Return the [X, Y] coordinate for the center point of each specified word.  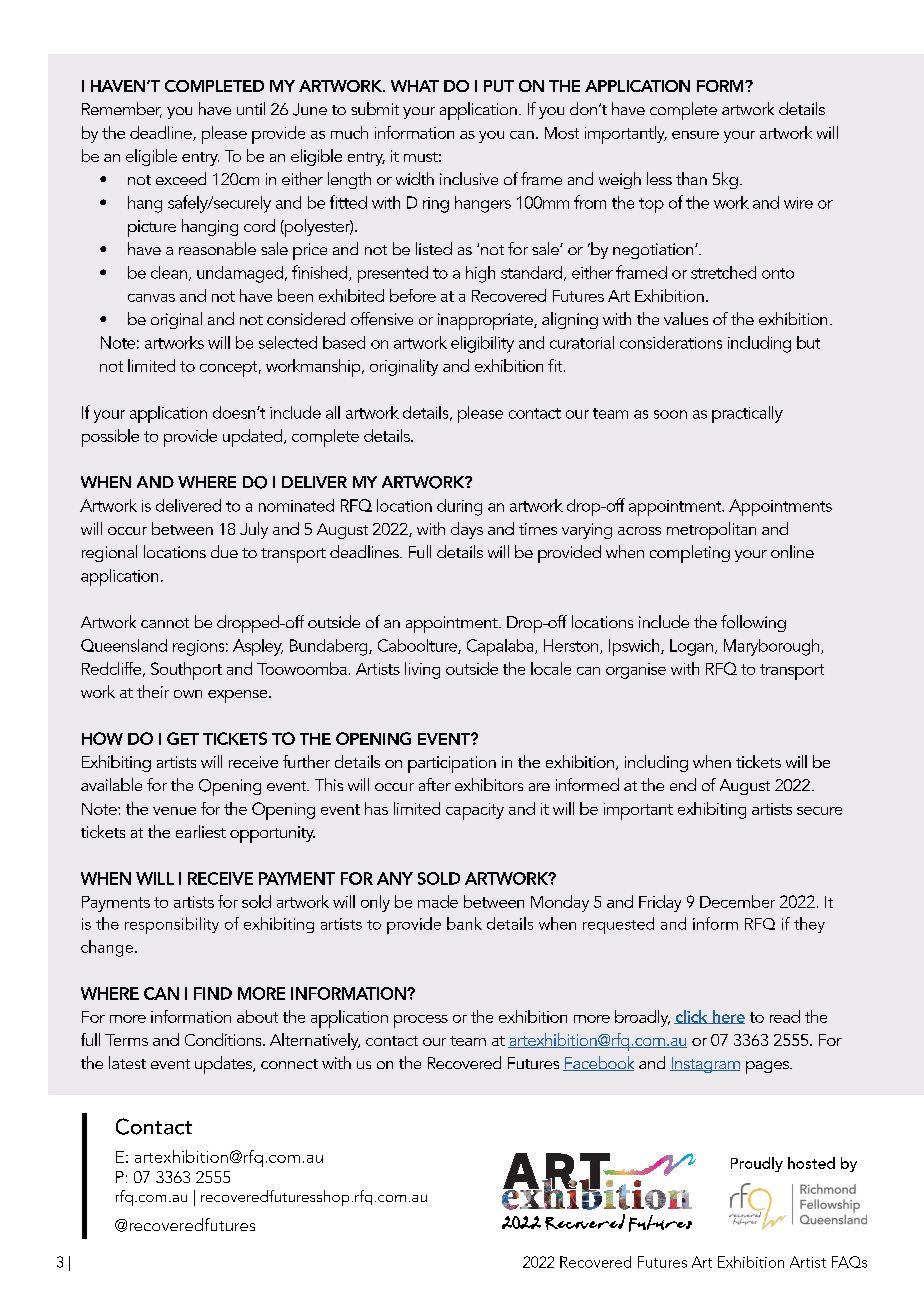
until [251, 108]
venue [174, 811]
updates [225, 1065]
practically [747, 414]
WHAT [415, 86]
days [467, 530]
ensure [695, 135]
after [435, 784]
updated [254, 438]
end [683, 784]
